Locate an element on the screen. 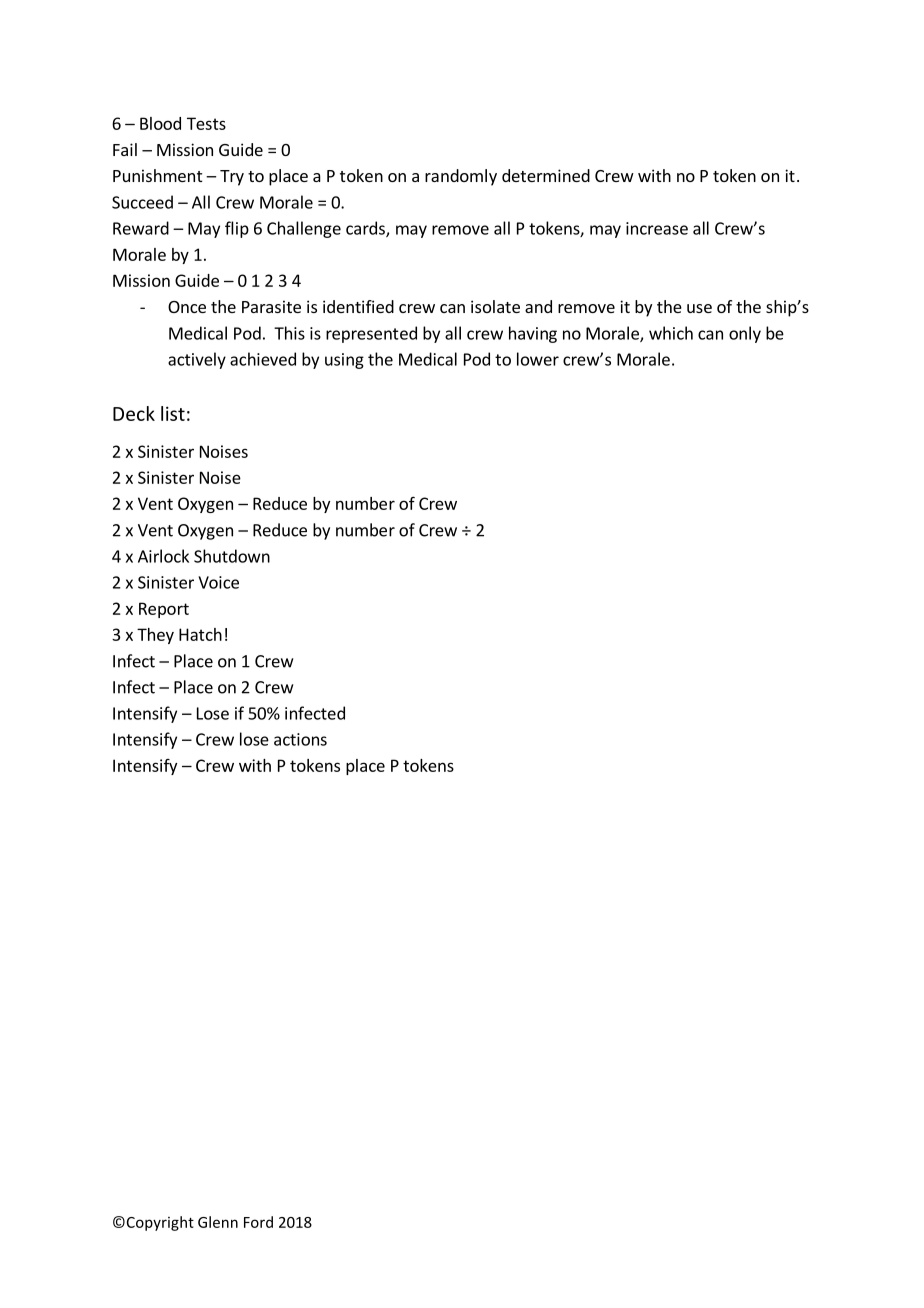 The height and width of the screenshot is (1308, 924). Glenn is located at coordinates (218, 1222).
